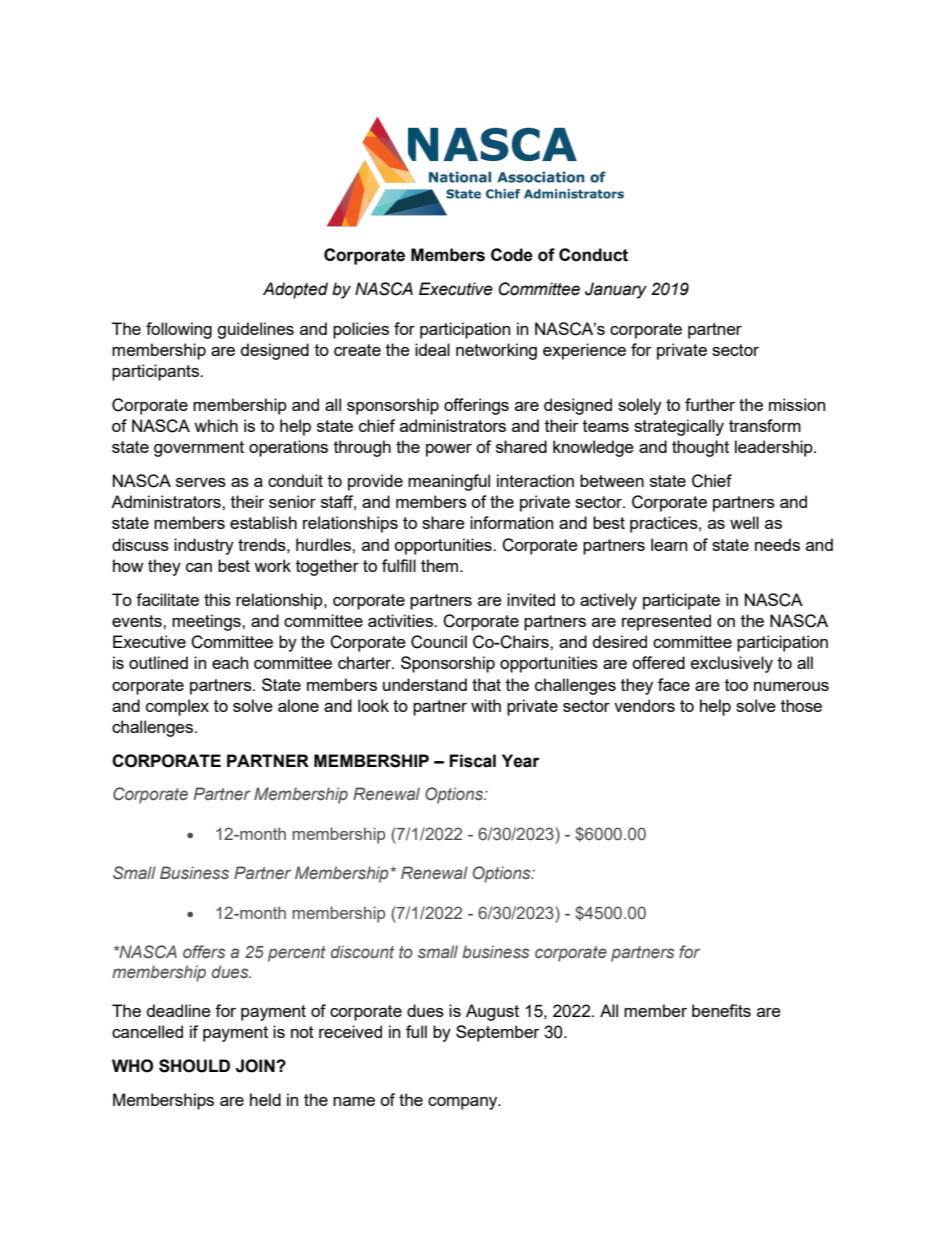  Describe the element at coordinates (179, 330) in the page. I see `following` at that location.
